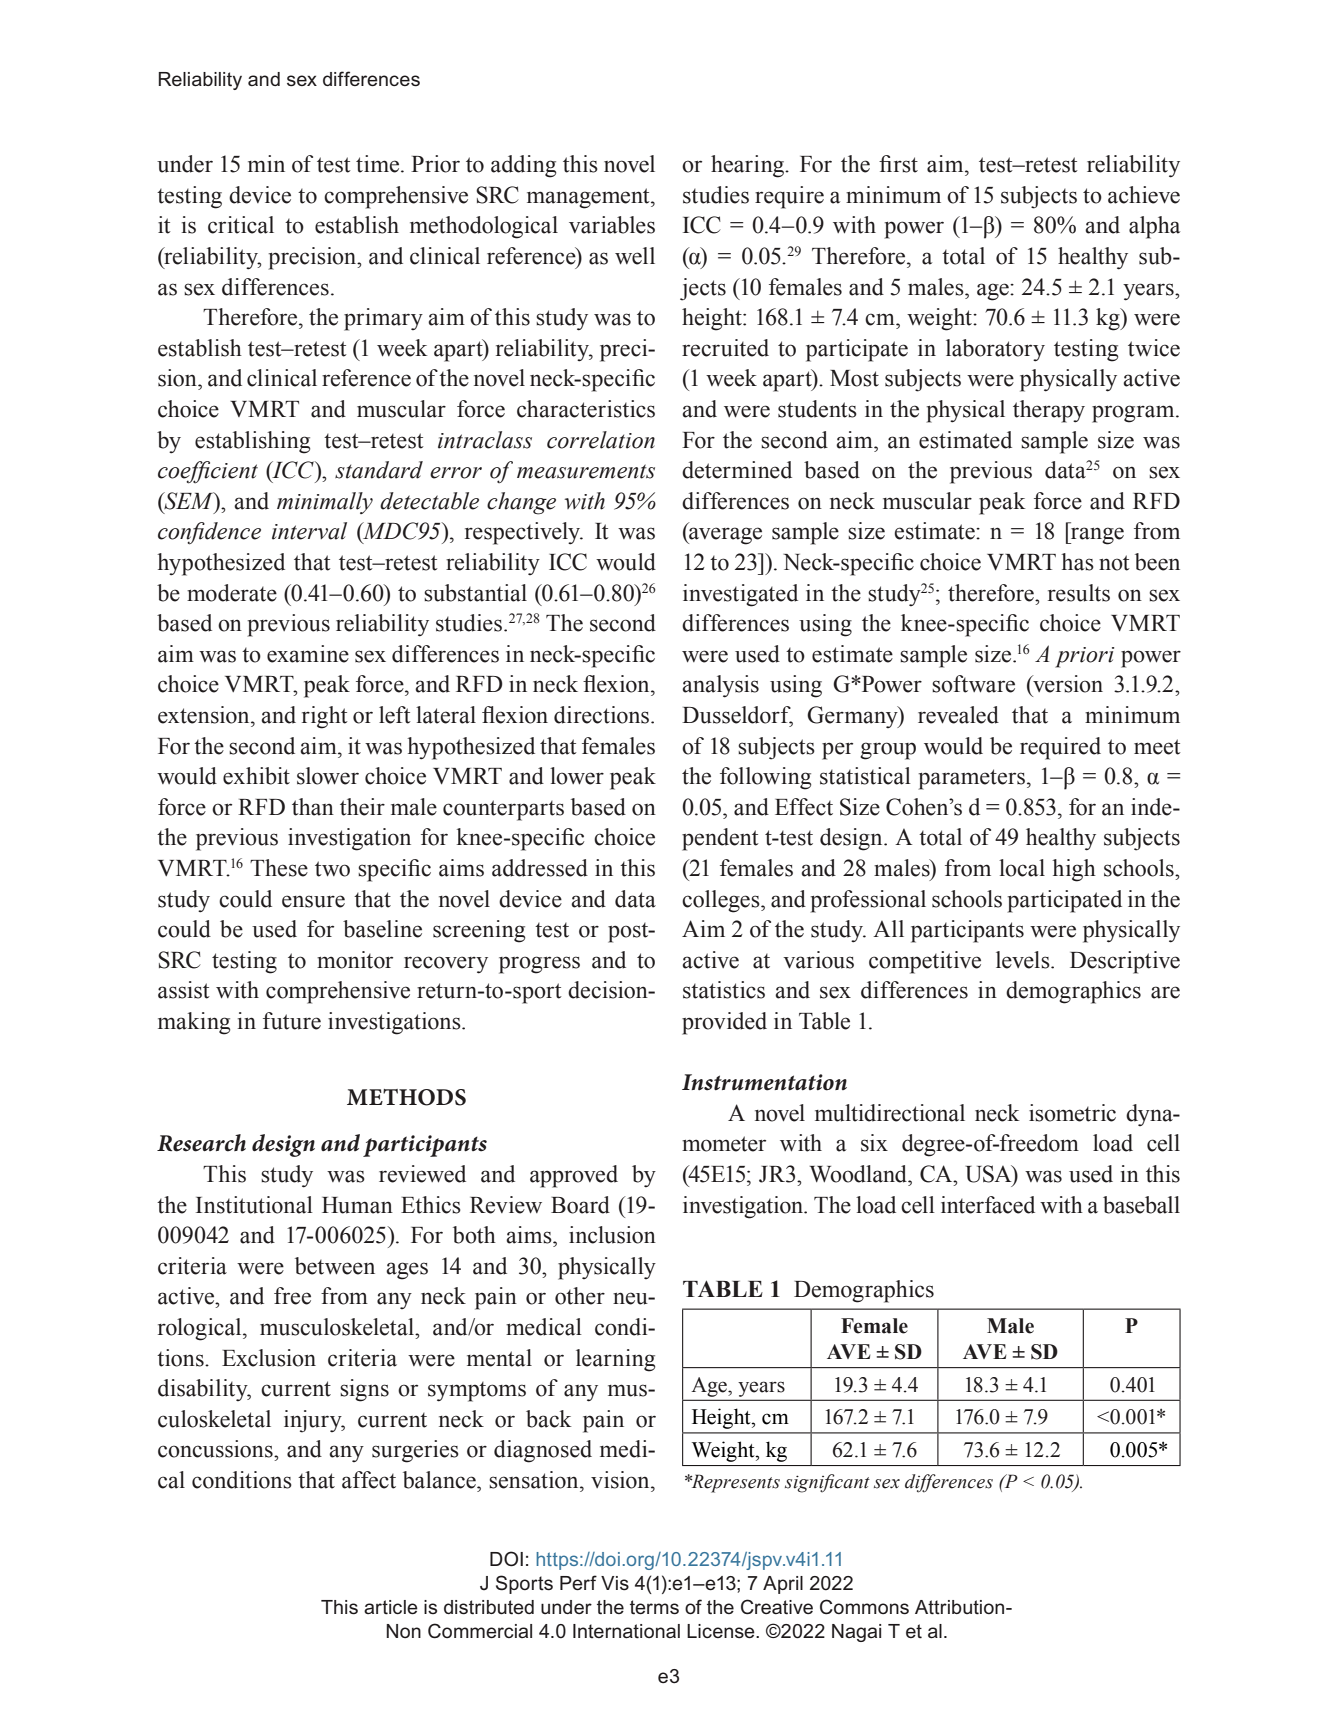 The width and height of the screenshot is (1338, 1731). What do you see at coordinates (612, 225) in the screenshot?
I see `variables` at bounding box center [612, 225].
